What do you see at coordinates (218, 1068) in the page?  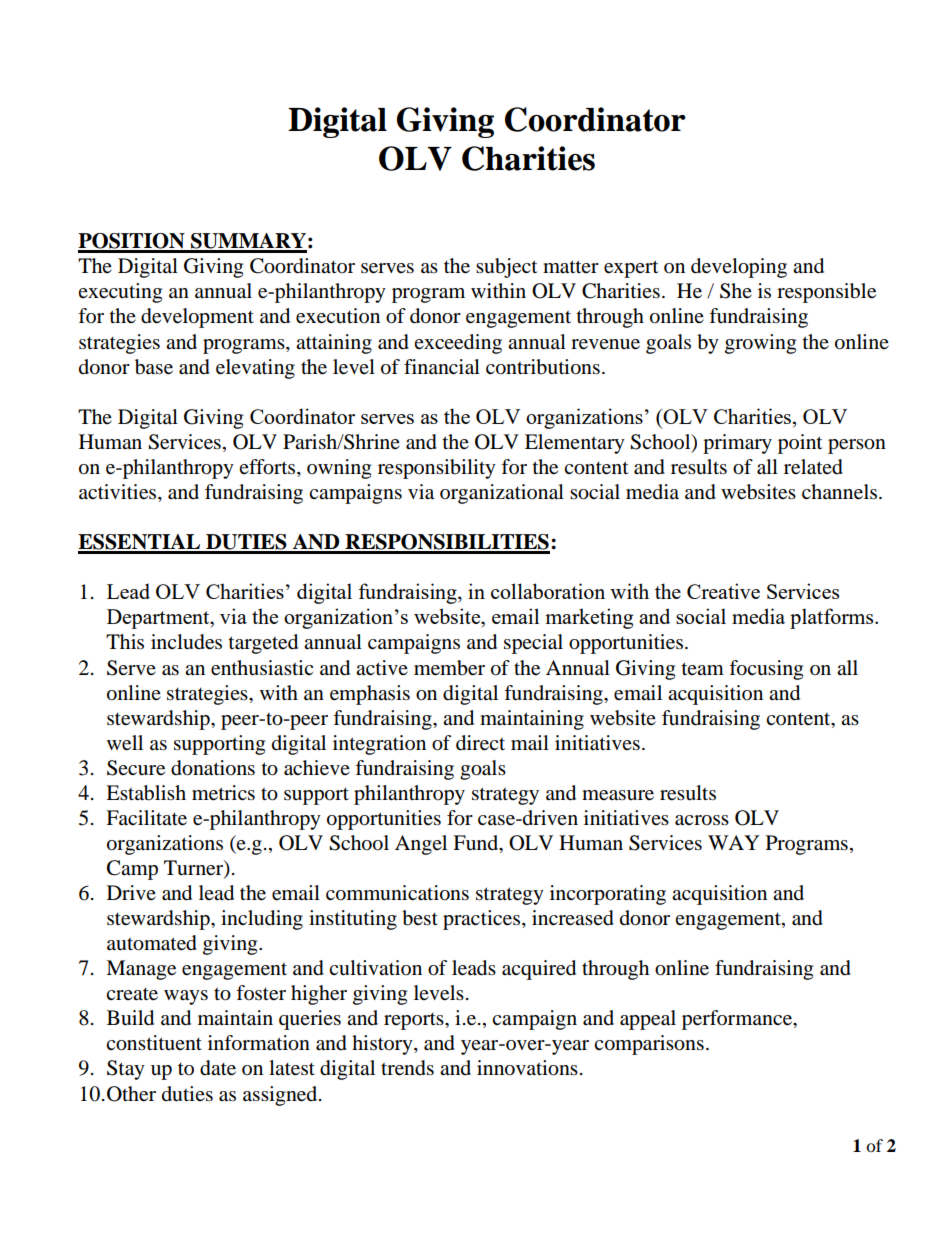 I see `date` at bounding box center [218, 1068].
